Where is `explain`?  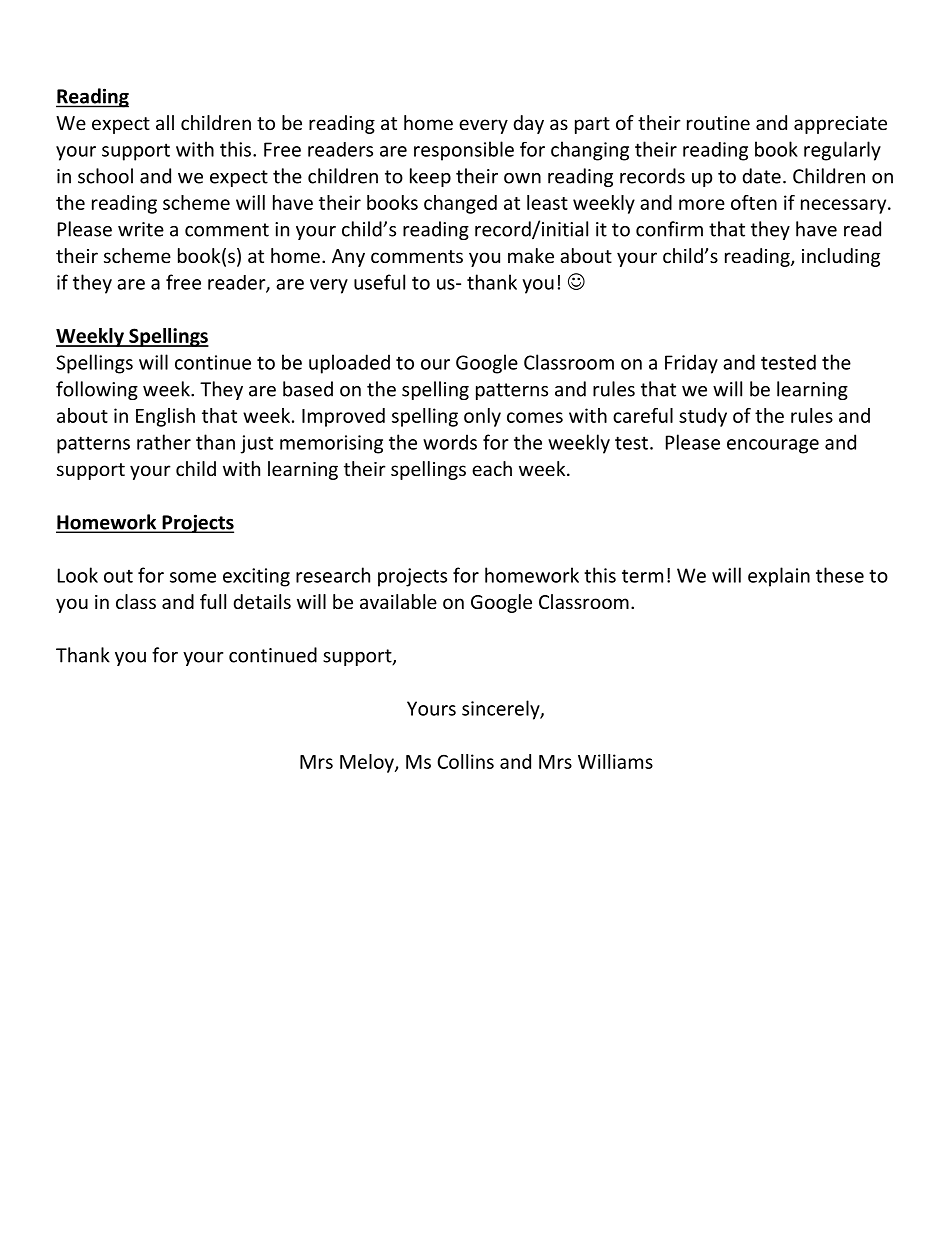
explain is located at coordinates (779, 577).
